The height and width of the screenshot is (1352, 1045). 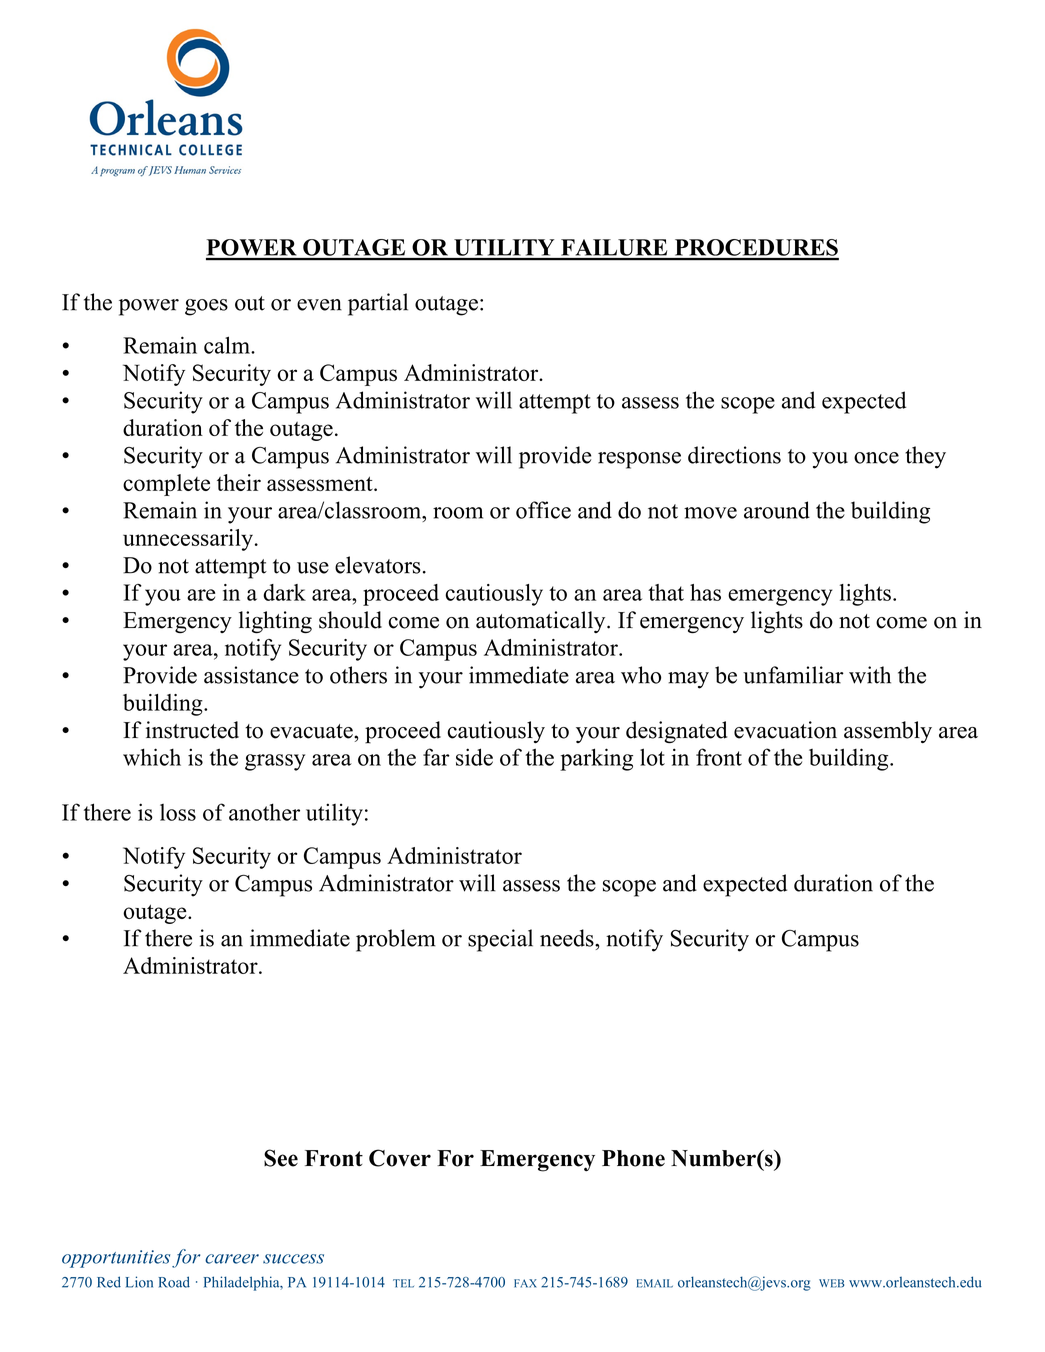 What do you see at coordinates (178, 812) in the screenshot?
I see `loss` at bounding box center [178, 812].
